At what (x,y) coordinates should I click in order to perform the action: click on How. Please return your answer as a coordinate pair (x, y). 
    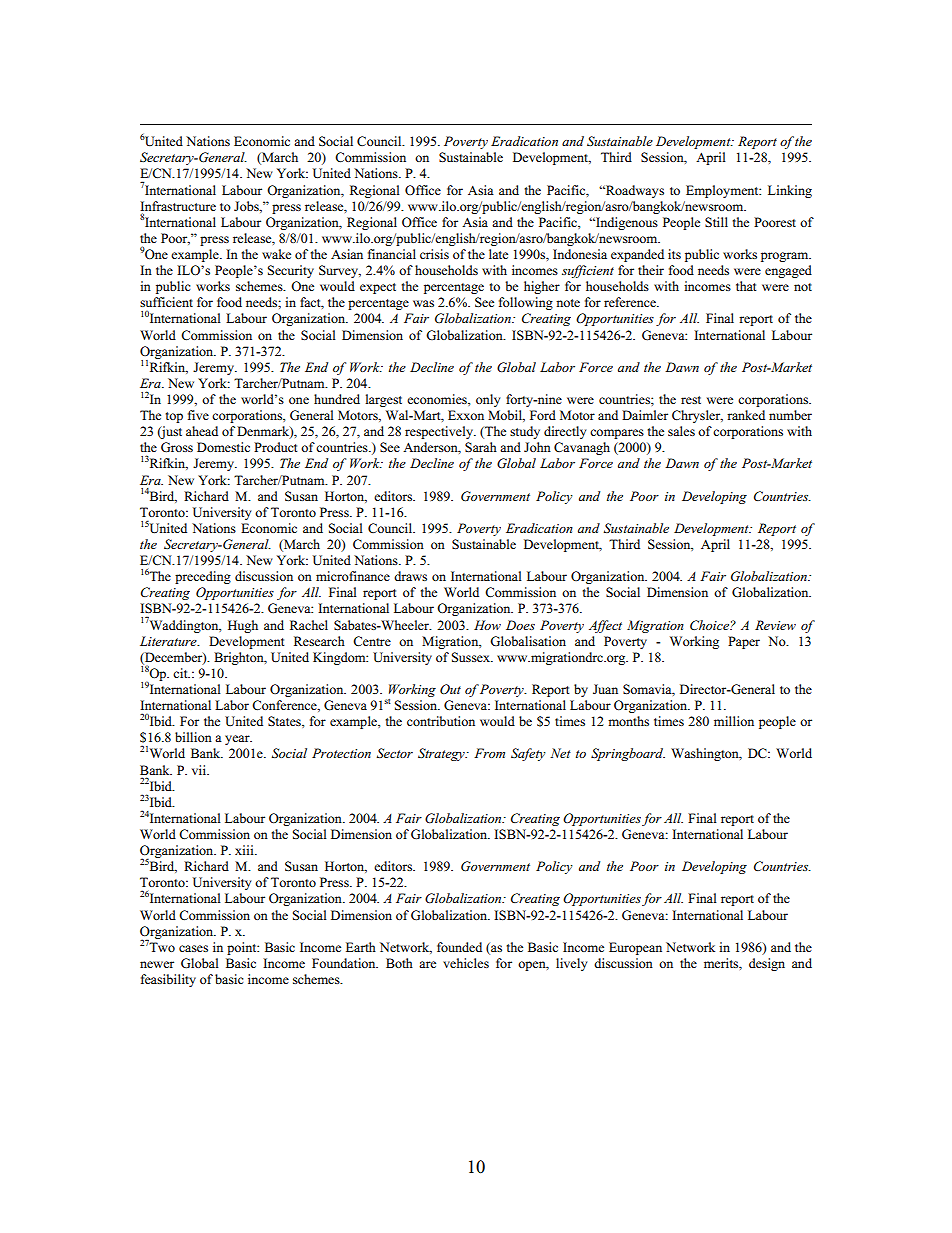
    Looking at the image, I should click on (487, 625).
